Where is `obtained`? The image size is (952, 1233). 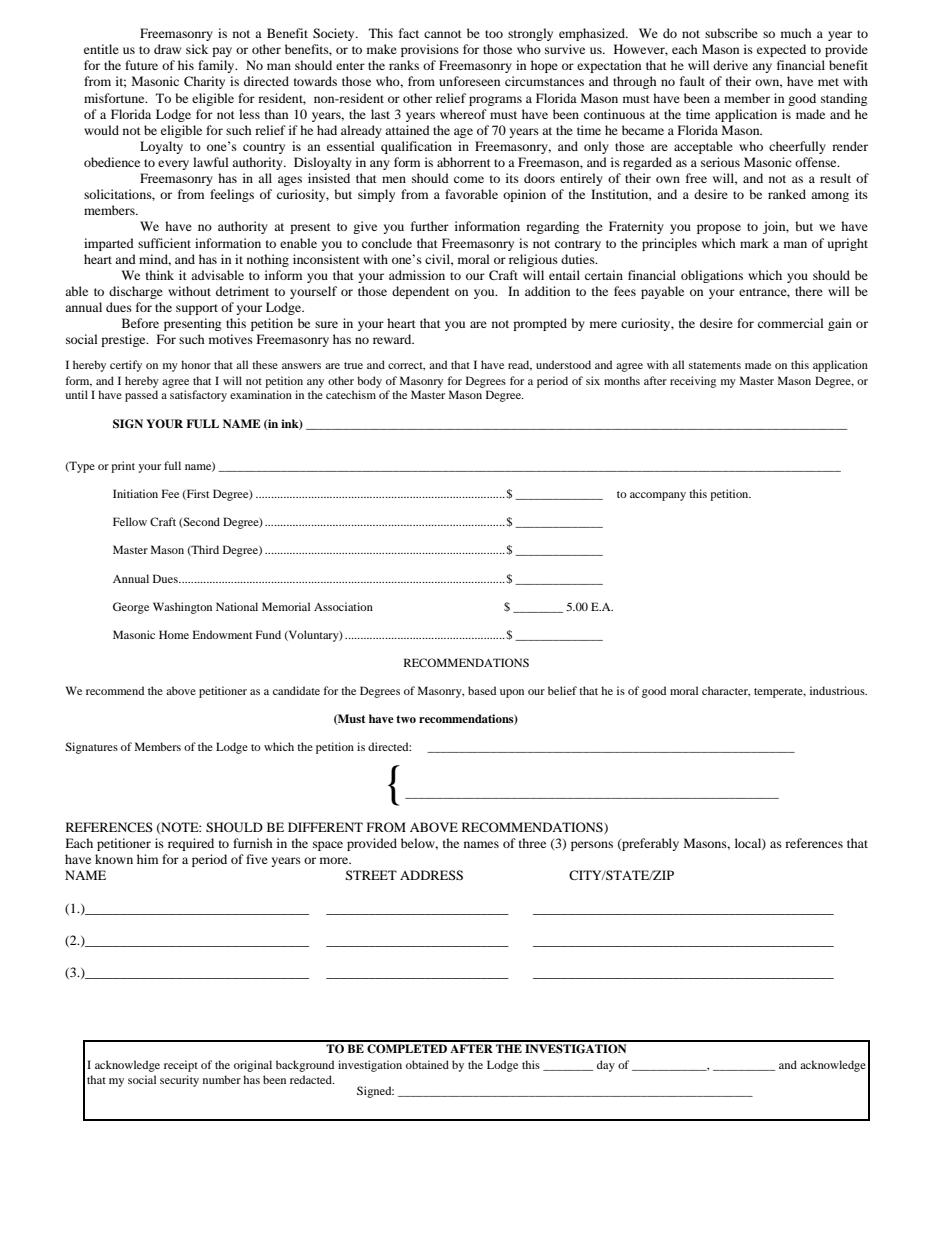 obtained is located at coordinates (427, 1064).
